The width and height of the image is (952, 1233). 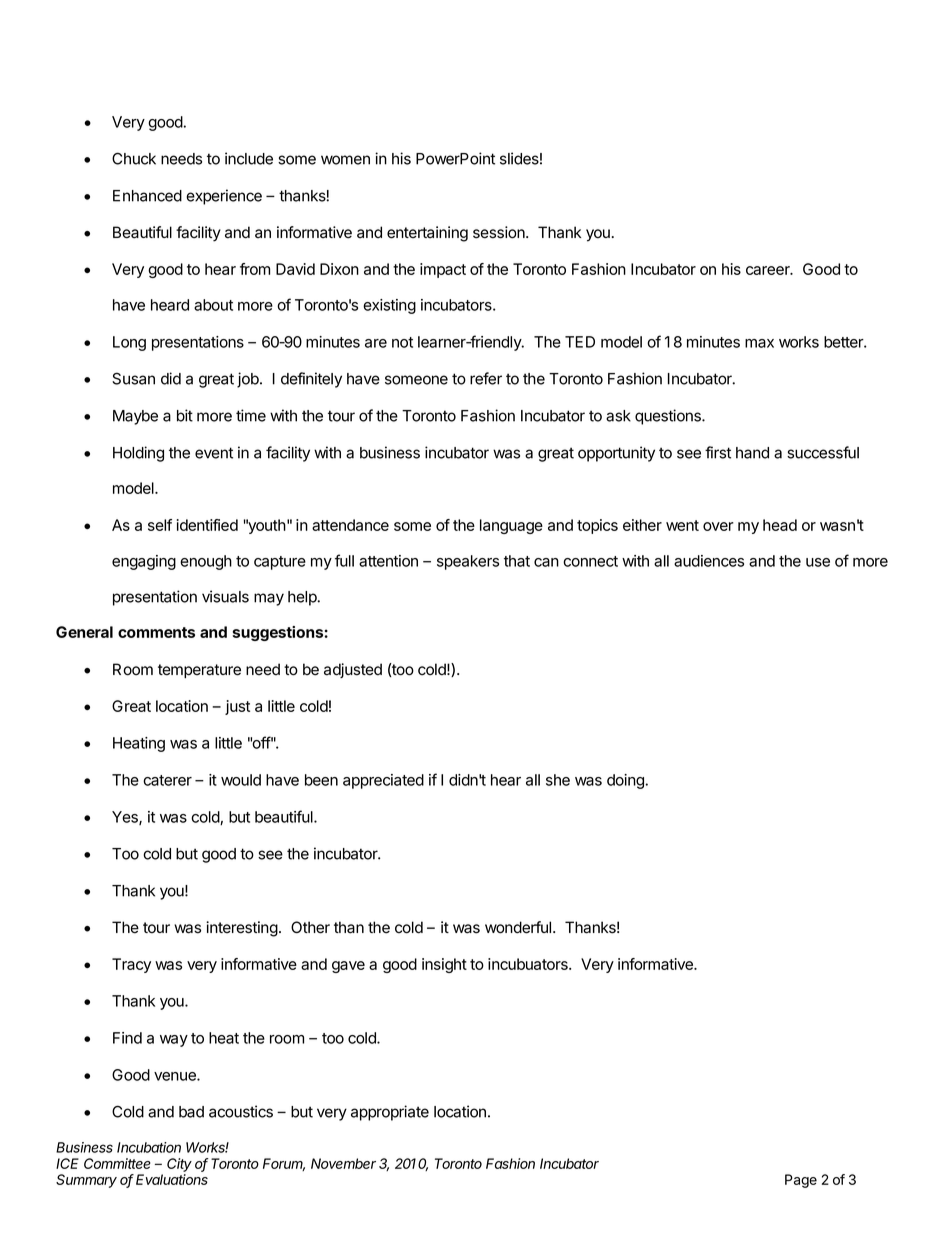 I want to click on career, so click(x=769, y=270).
